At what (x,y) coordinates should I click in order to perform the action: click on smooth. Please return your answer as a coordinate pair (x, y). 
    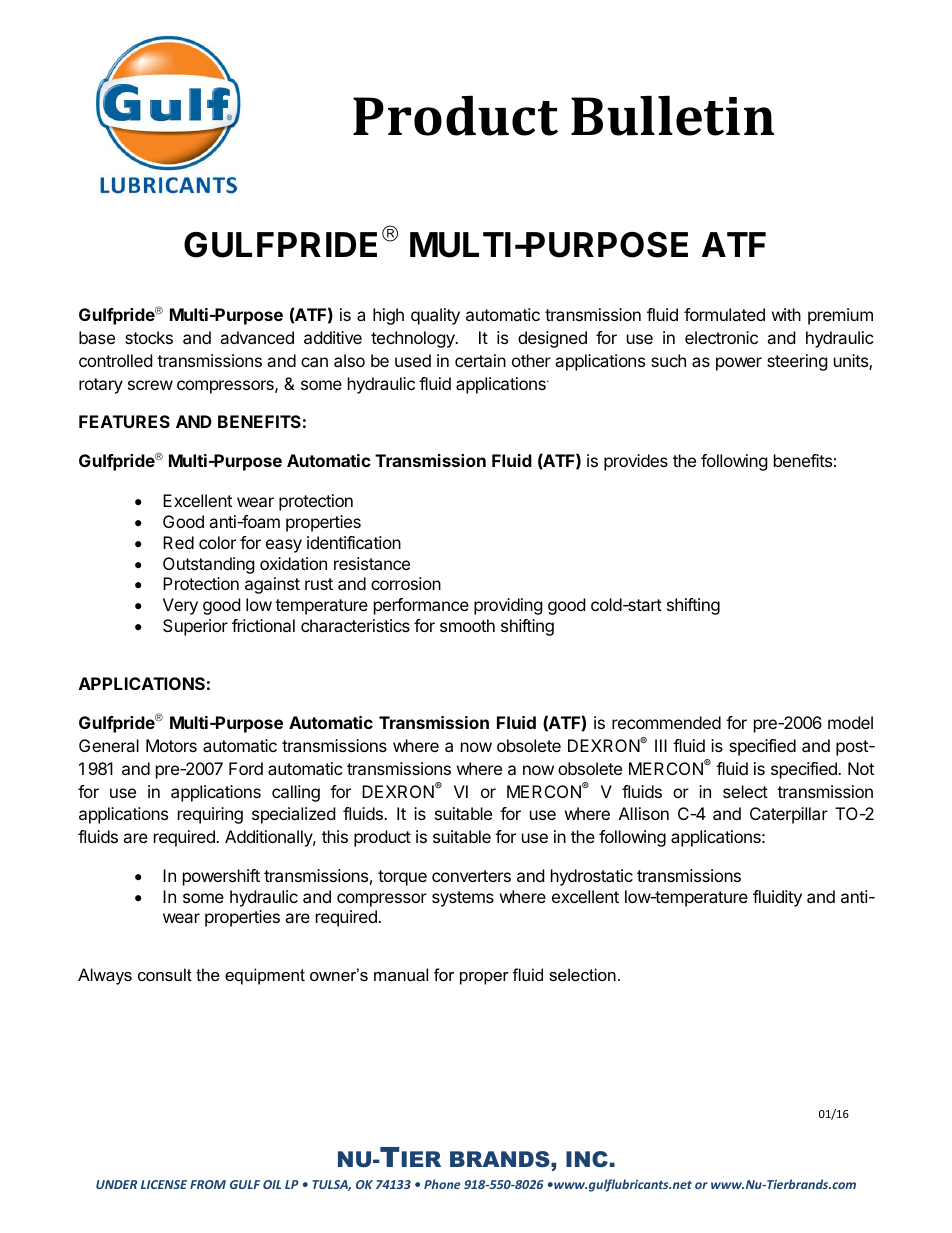
    Looking at the image, I should click on (467, 625).
